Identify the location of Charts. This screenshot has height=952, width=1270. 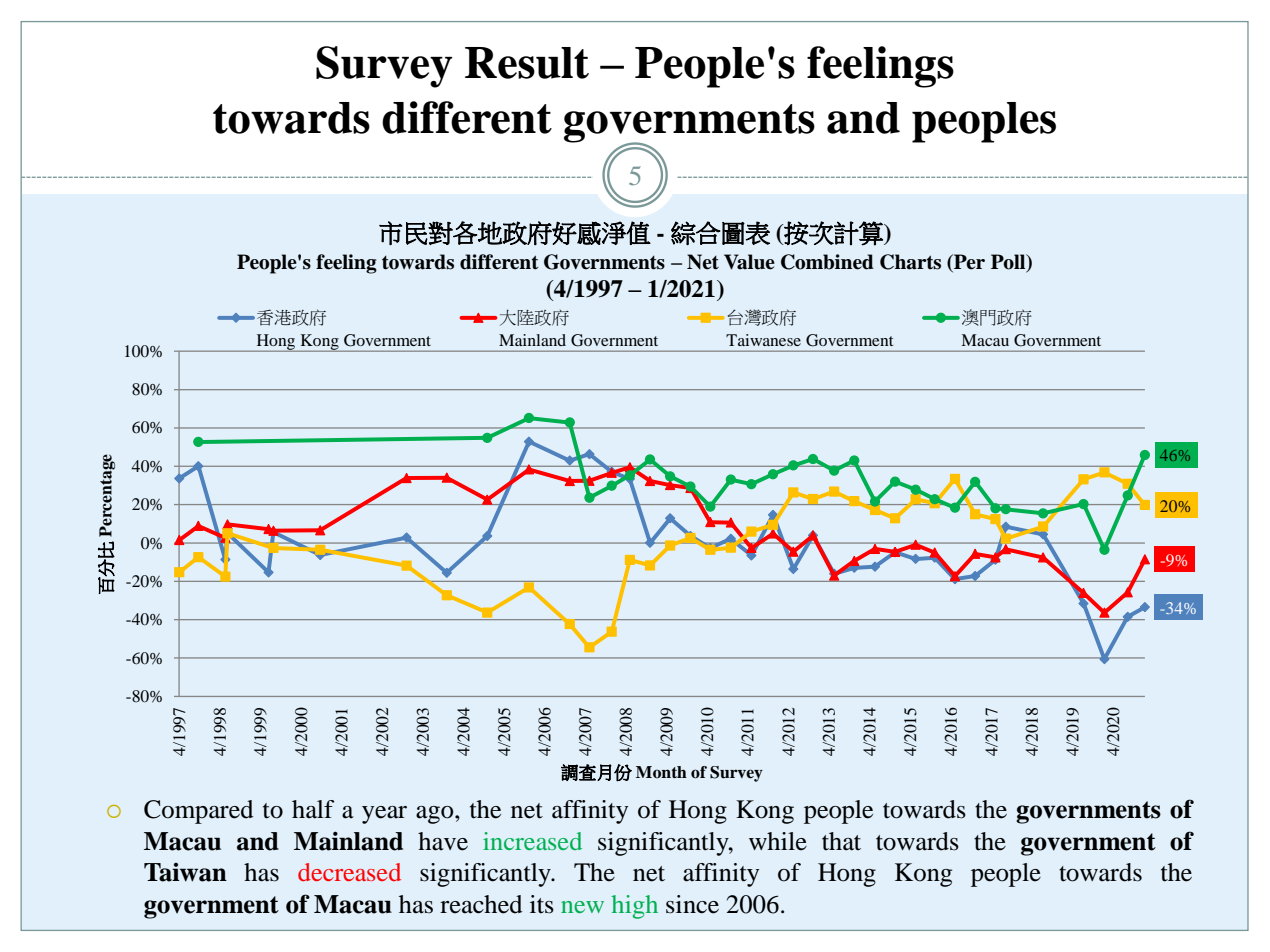
(910, 262).
